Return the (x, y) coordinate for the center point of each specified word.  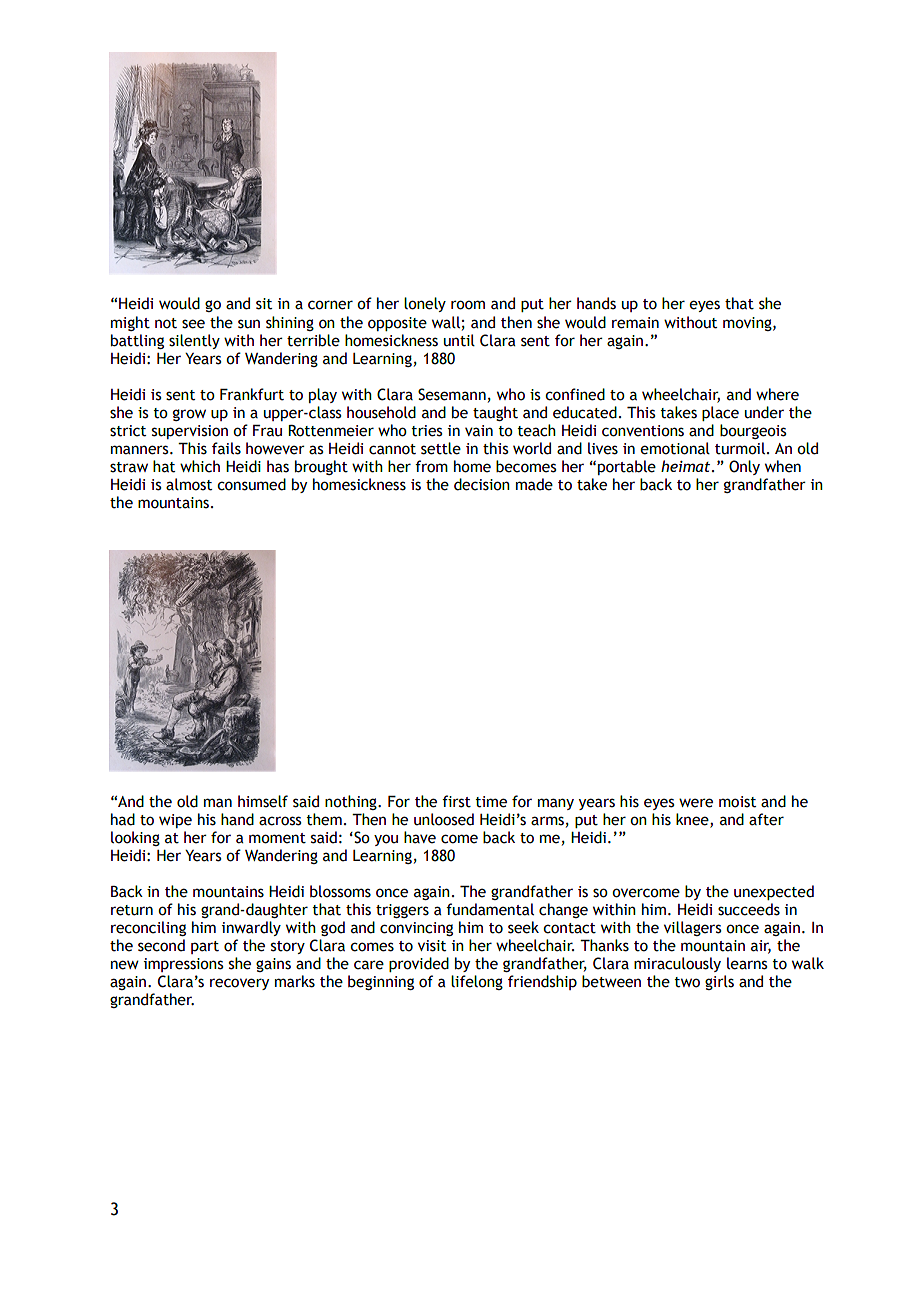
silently (194, 341)
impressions (184, 965)
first (456, 801)
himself (263, 801)
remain (635, 323)
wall (446, 322)
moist (737, 802)
